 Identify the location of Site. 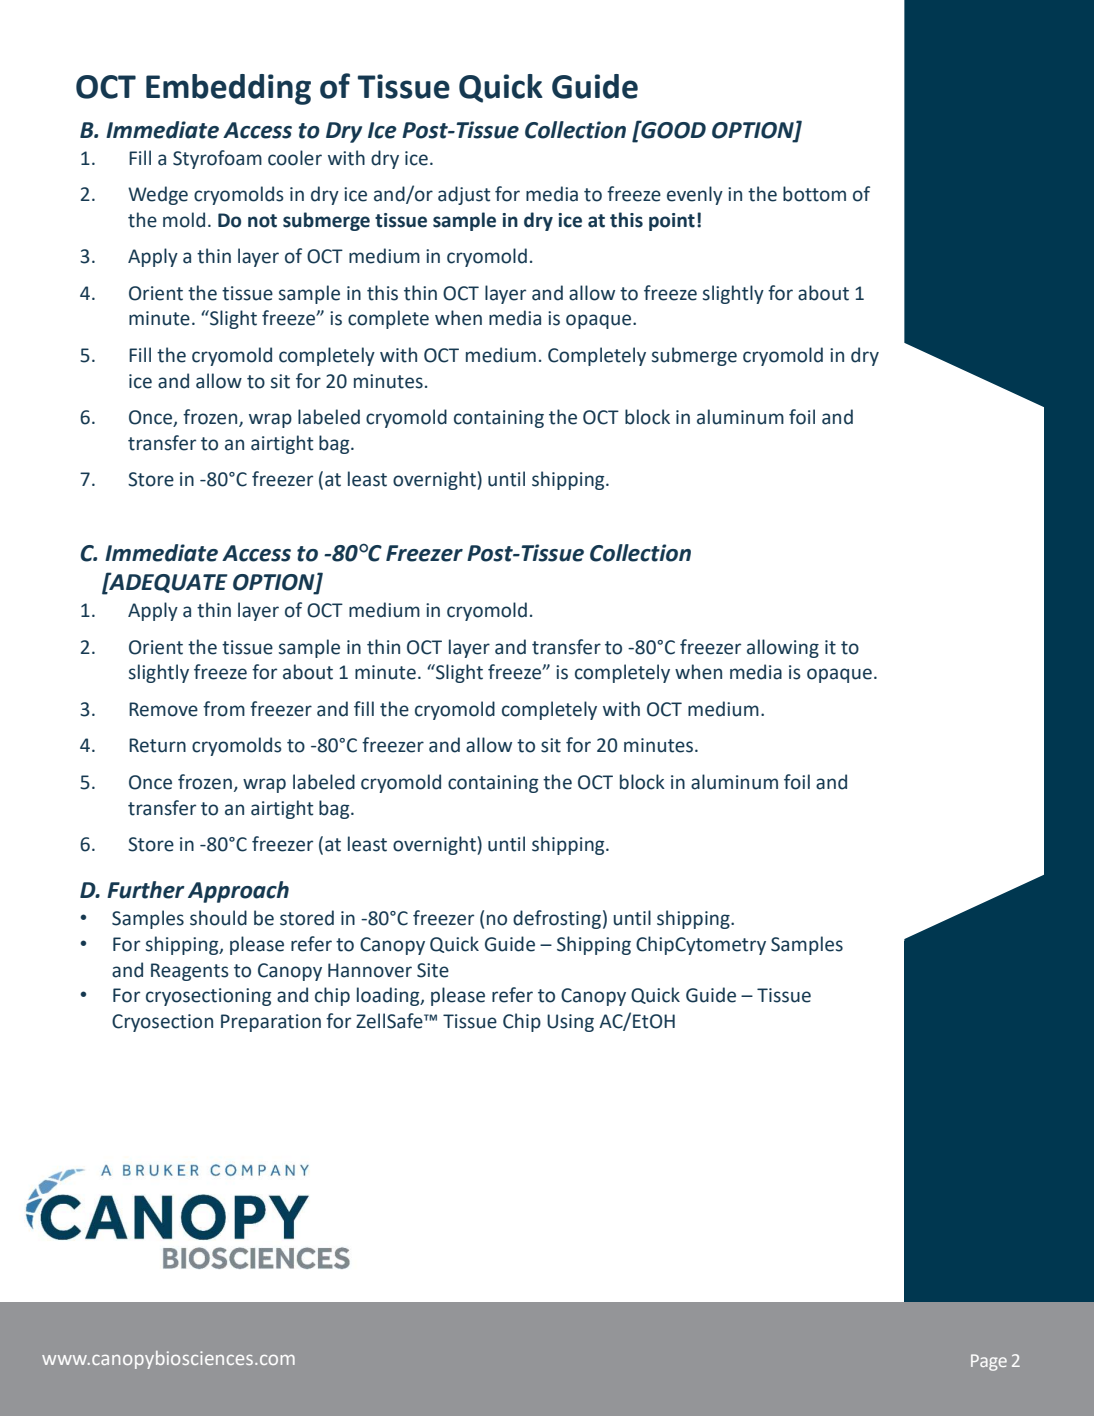
(433, 970).
